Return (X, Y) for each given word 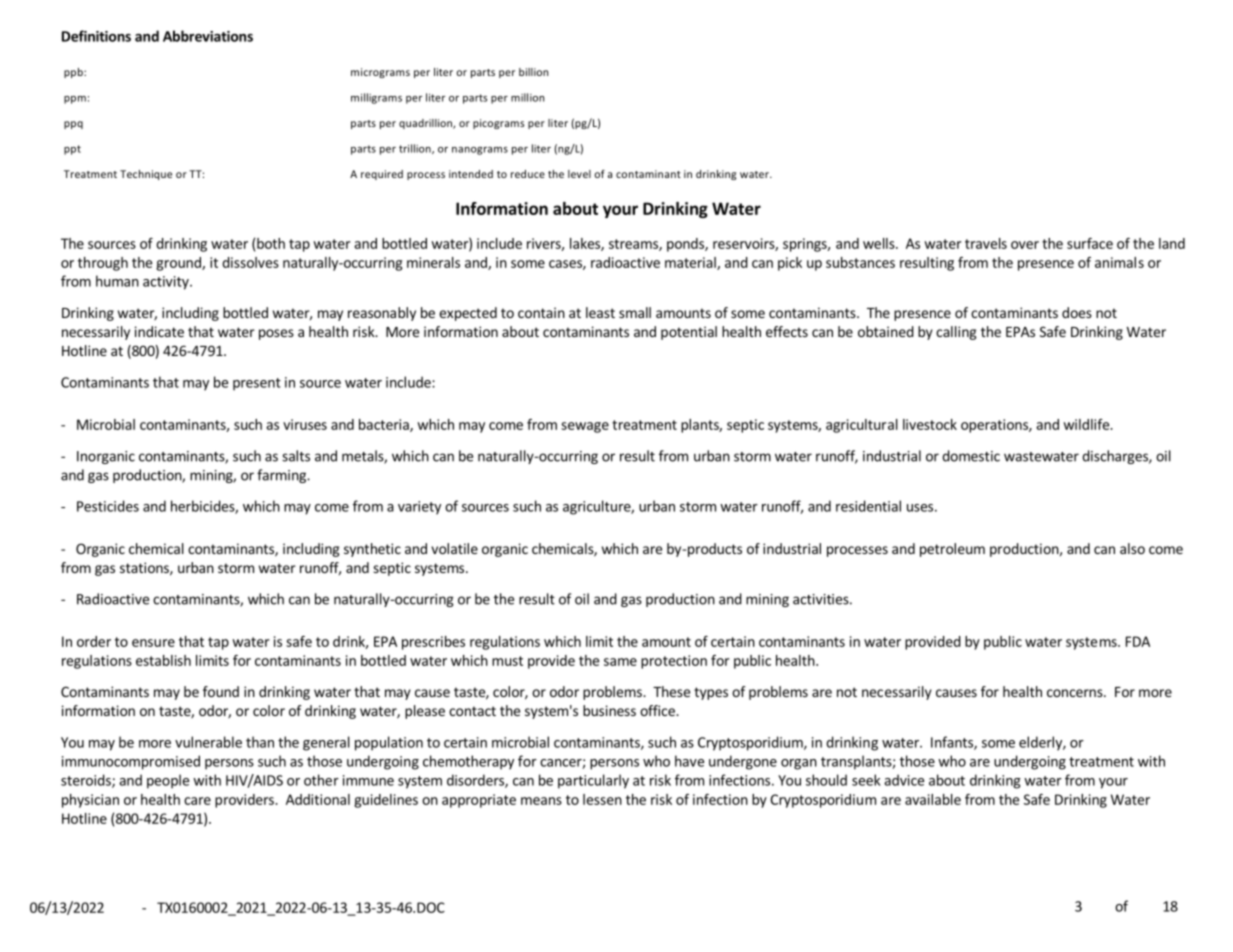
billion (533, 72)
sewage (585, 427)
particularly (593, 781)
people (168, 781)
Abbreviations (208, 36)
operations (995, 426)
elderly (1041, 743)
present (257, 384)
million (527, 97)
